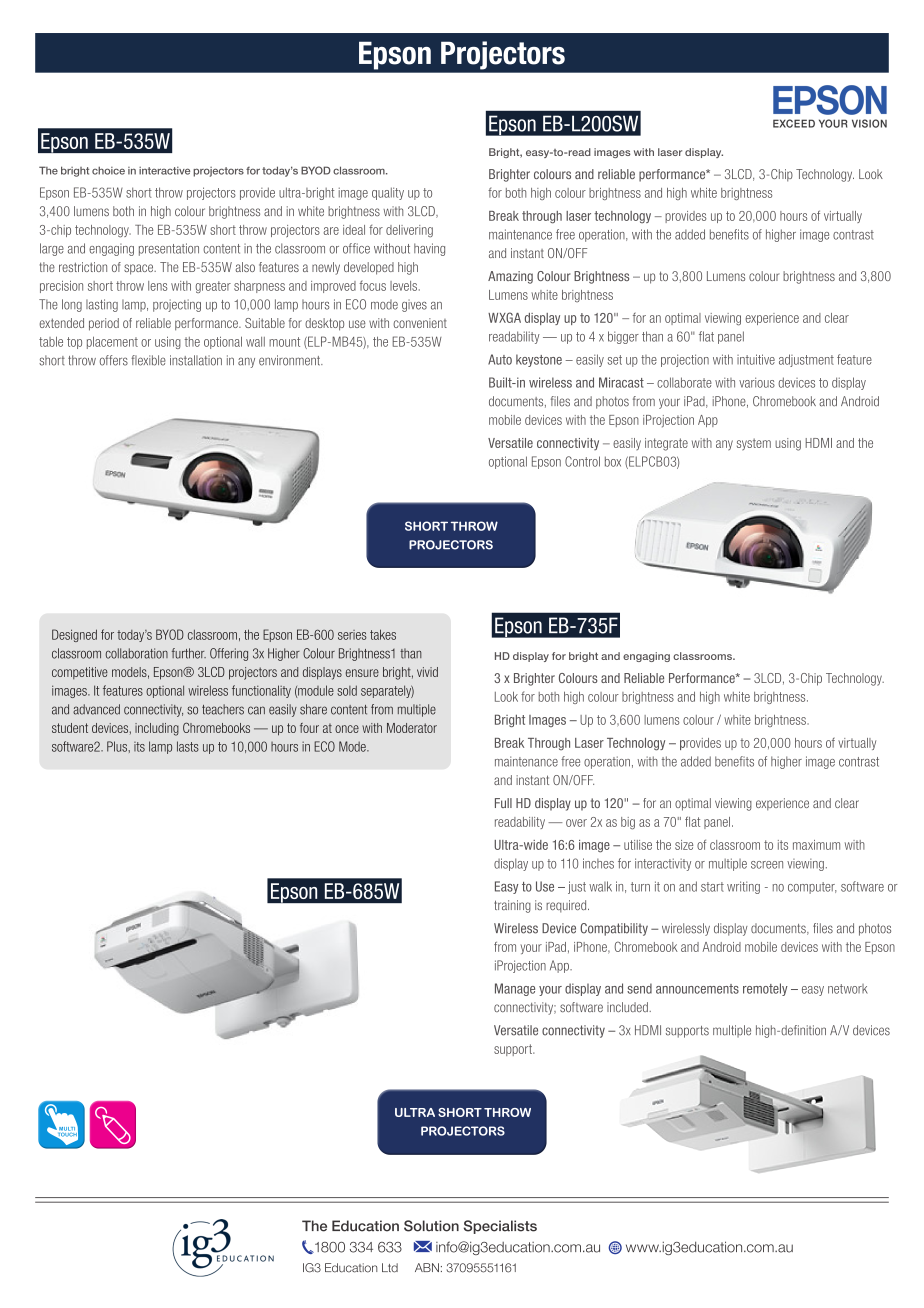 The height and width of the screenshot is (1308, 924). Describe the element at coordinates (164, 171) in the screenshot. I see `interactive` at that location.
